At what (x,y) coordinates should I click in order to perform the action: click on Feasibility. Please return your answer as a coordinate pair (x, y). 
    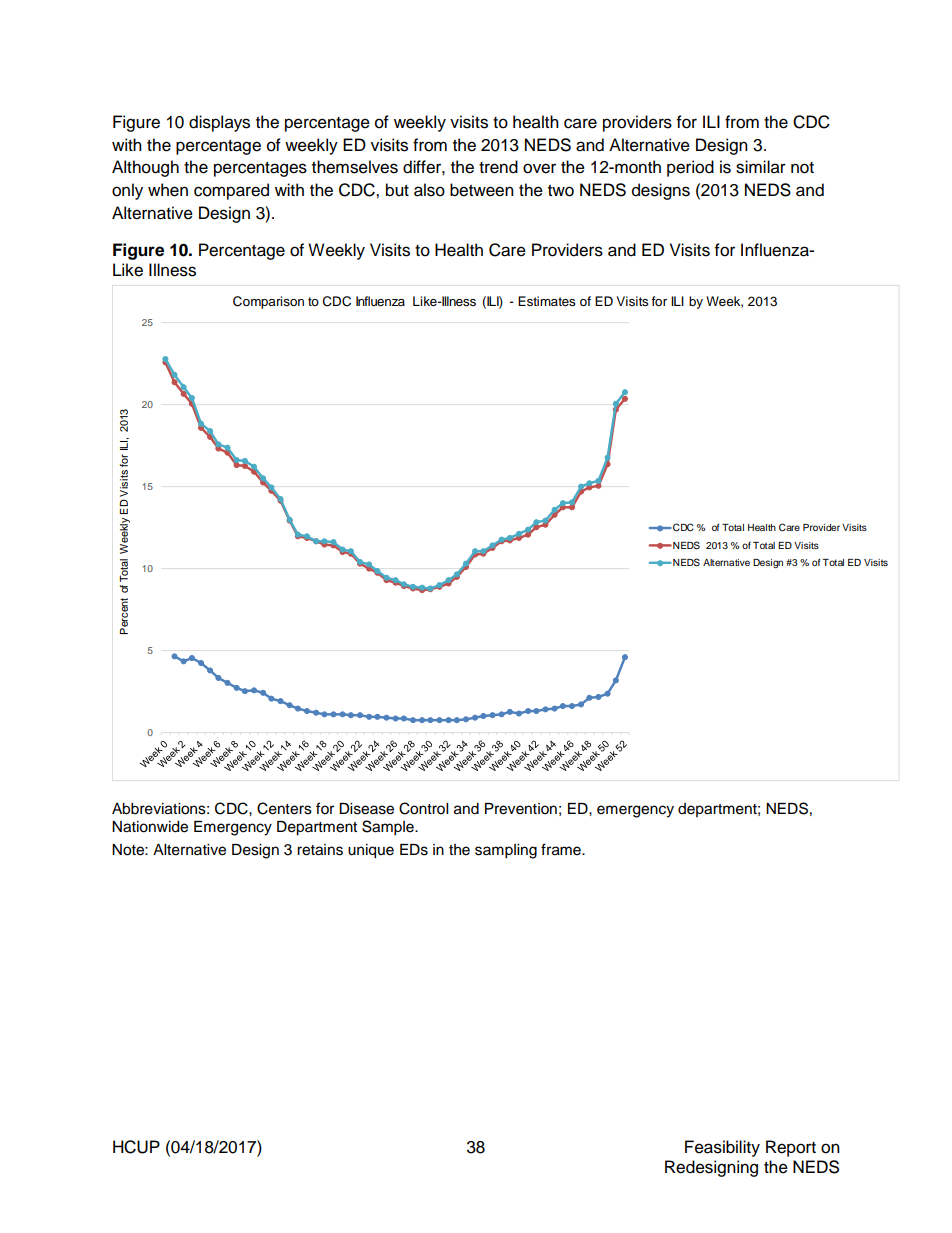
    Looking at the image, I should click on (722, 1148).
